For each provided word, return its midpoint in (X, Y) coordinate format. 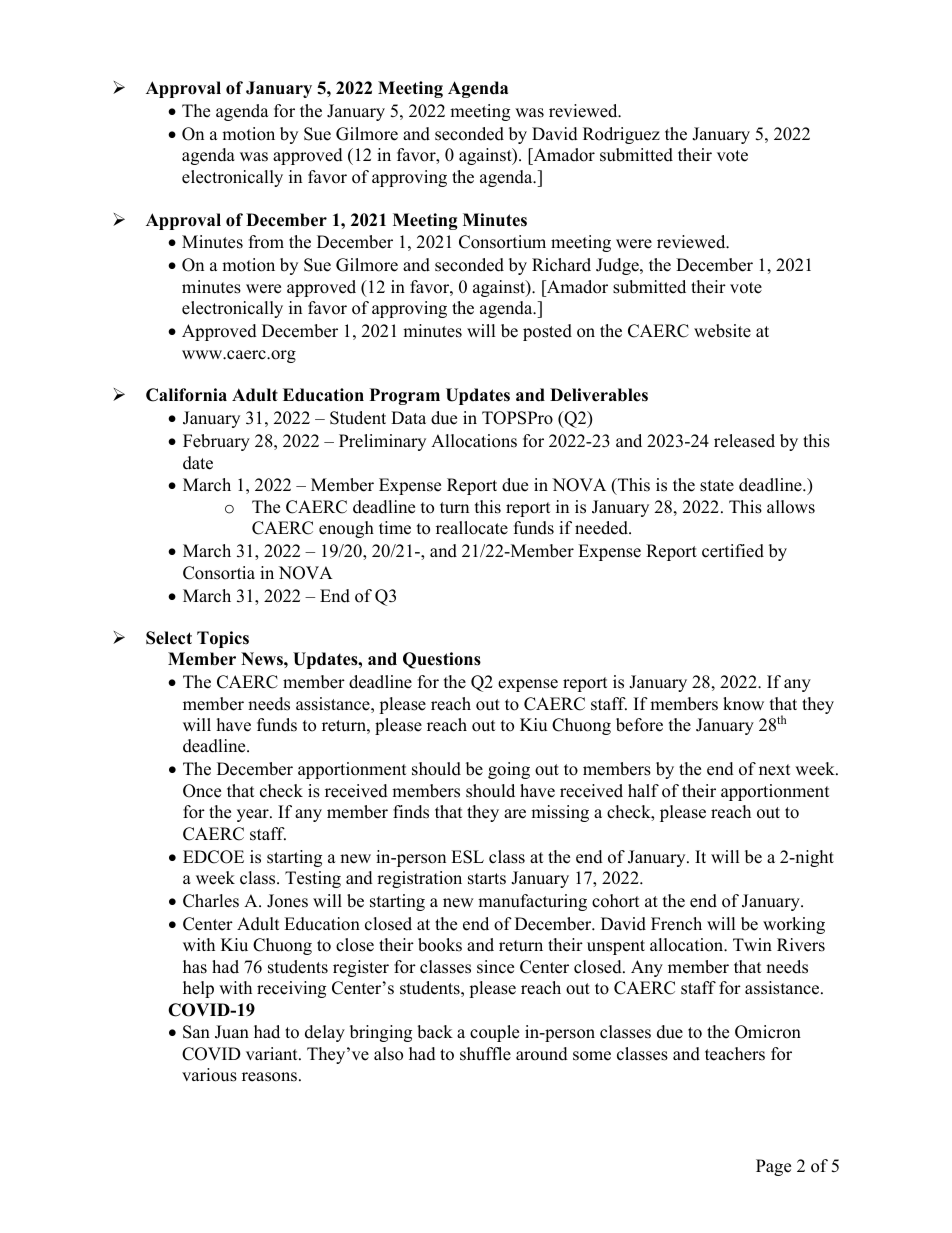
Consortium (502, 242)
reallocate (472, 528)
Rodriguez (621, 135)
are (515, 814)
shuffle (485, 1054)
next (775, 770)
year (254, 815)
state (717, 486)
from (266, 242)
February (216, 442)
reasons (269, 1077)
